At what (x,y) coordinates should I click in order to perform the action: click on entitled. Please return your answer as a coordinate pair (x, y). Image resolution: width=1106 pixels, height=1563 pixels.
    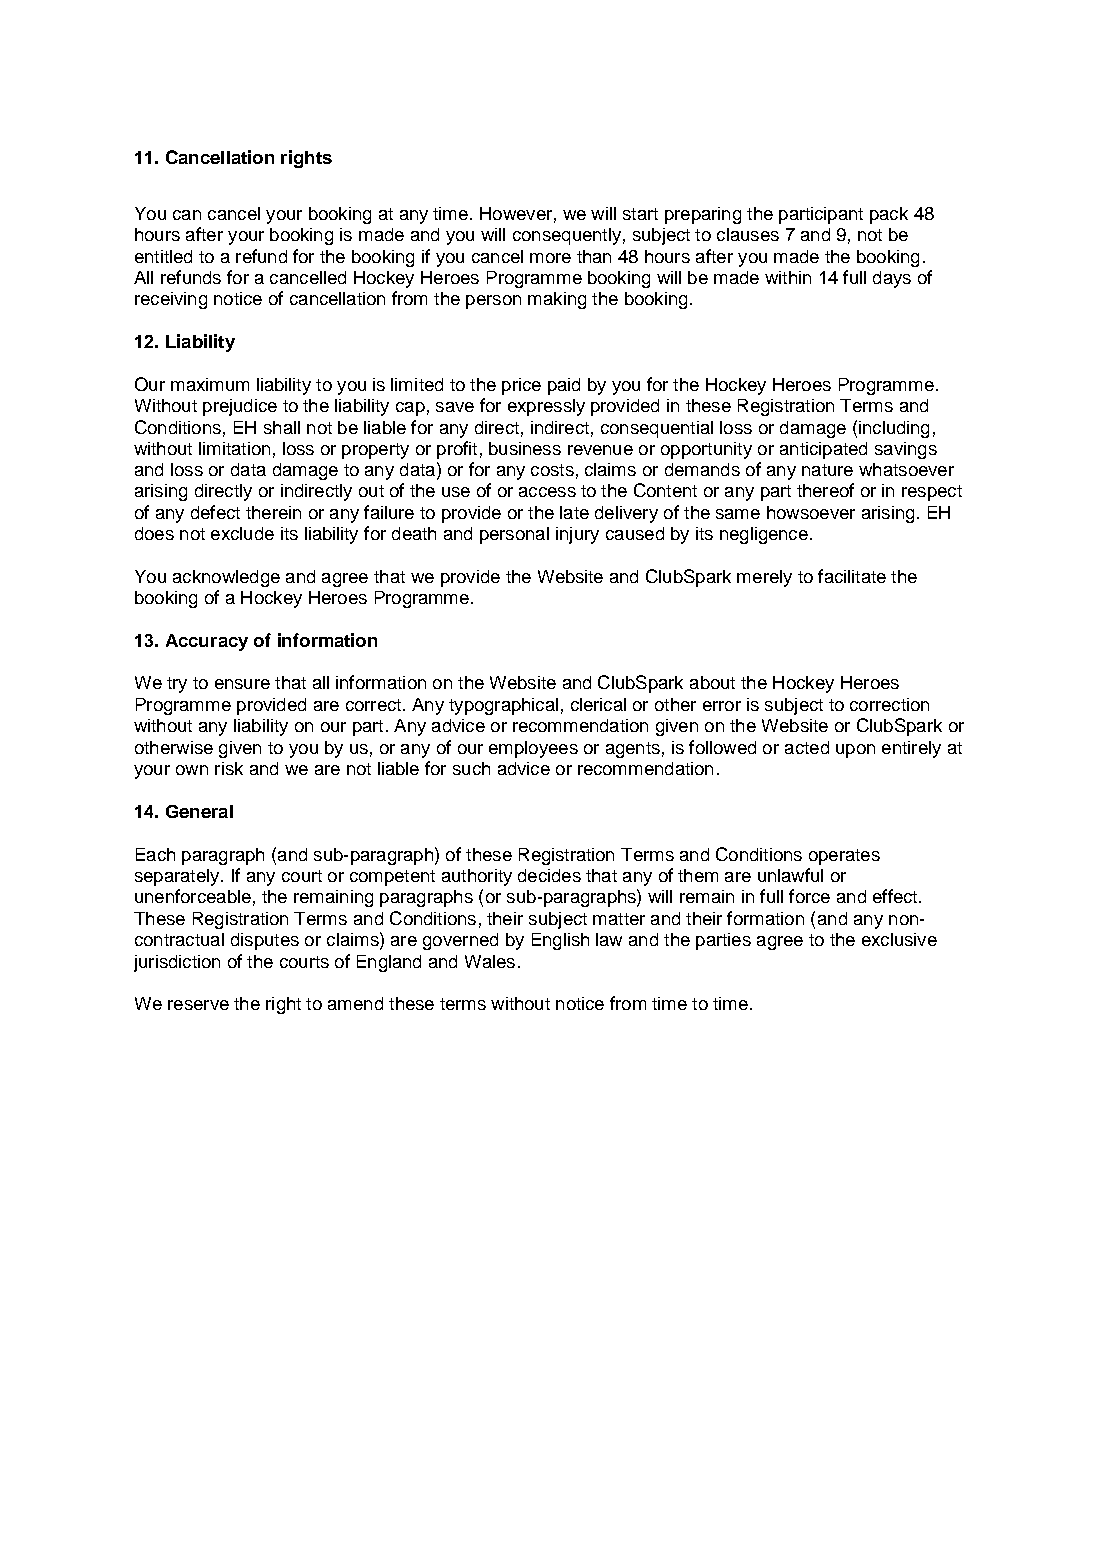
    Looking at the image, I should click on (163, 256).
